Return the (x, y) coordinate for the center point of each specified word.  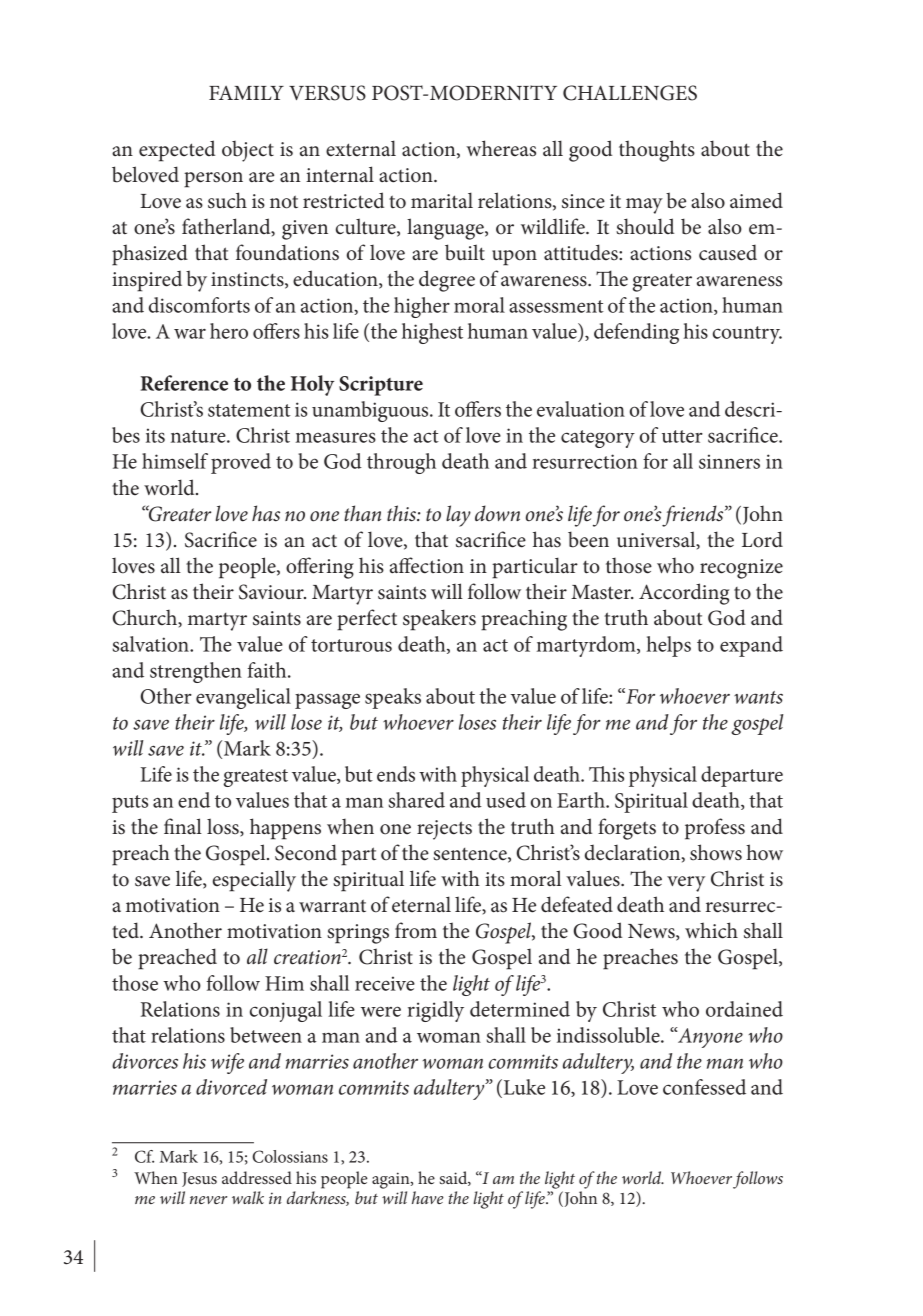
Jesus (199, 1179)
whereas (501, 148)
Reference (184, 383)
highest (432, 333)
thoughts (657, 151)
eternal (421, 904)
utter (682, 436)
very (686, 884)
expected (177, 151)
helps (668, 646)
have (428, 1197)
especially (254, 881)
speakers (439, 620)
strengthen (196, 672)
